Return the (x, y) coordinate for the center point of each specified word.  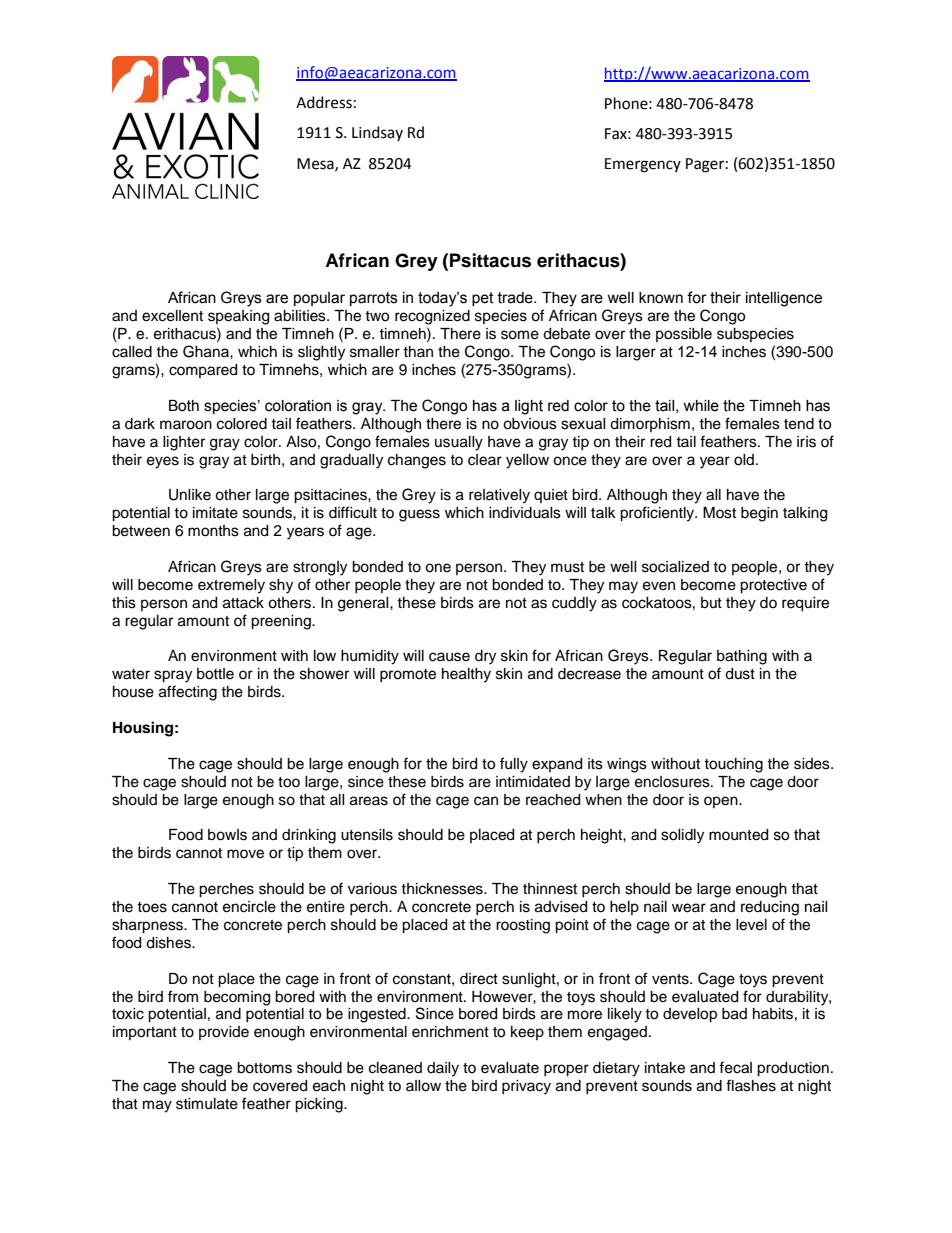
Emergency (643, 165)
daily (443, 1069)
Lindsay (377, 133)
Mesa (316, 164)
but (711, 603)
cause (449, 657)
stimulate (207, 1104)
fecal (735, 1067)
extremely (231, 586)
